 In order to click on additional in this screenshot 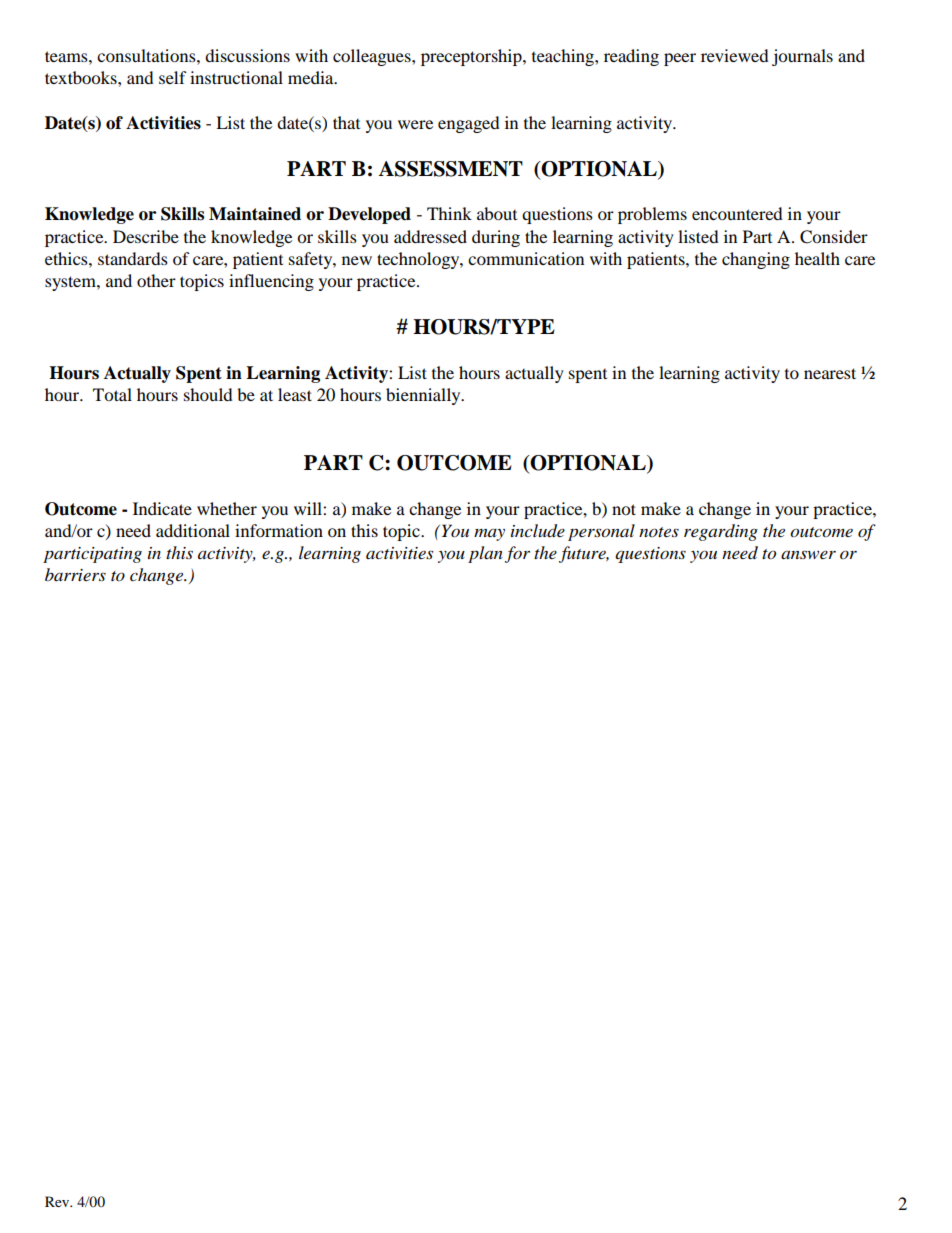, I will do `click(193, 530)`.
